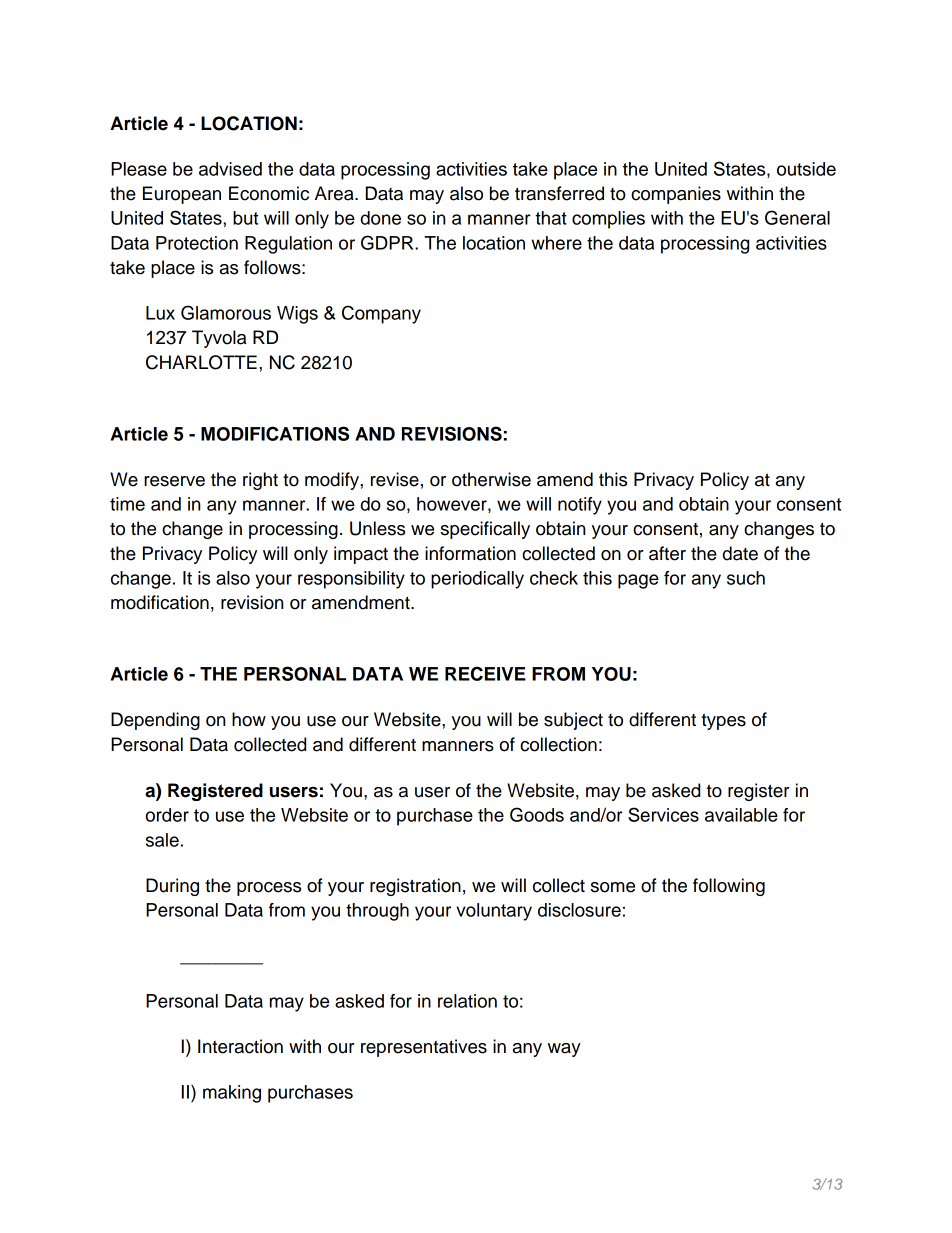 Image resolution: width=952 pixels, height=1233 pixels. I want to click on European, so click(182, 195).
